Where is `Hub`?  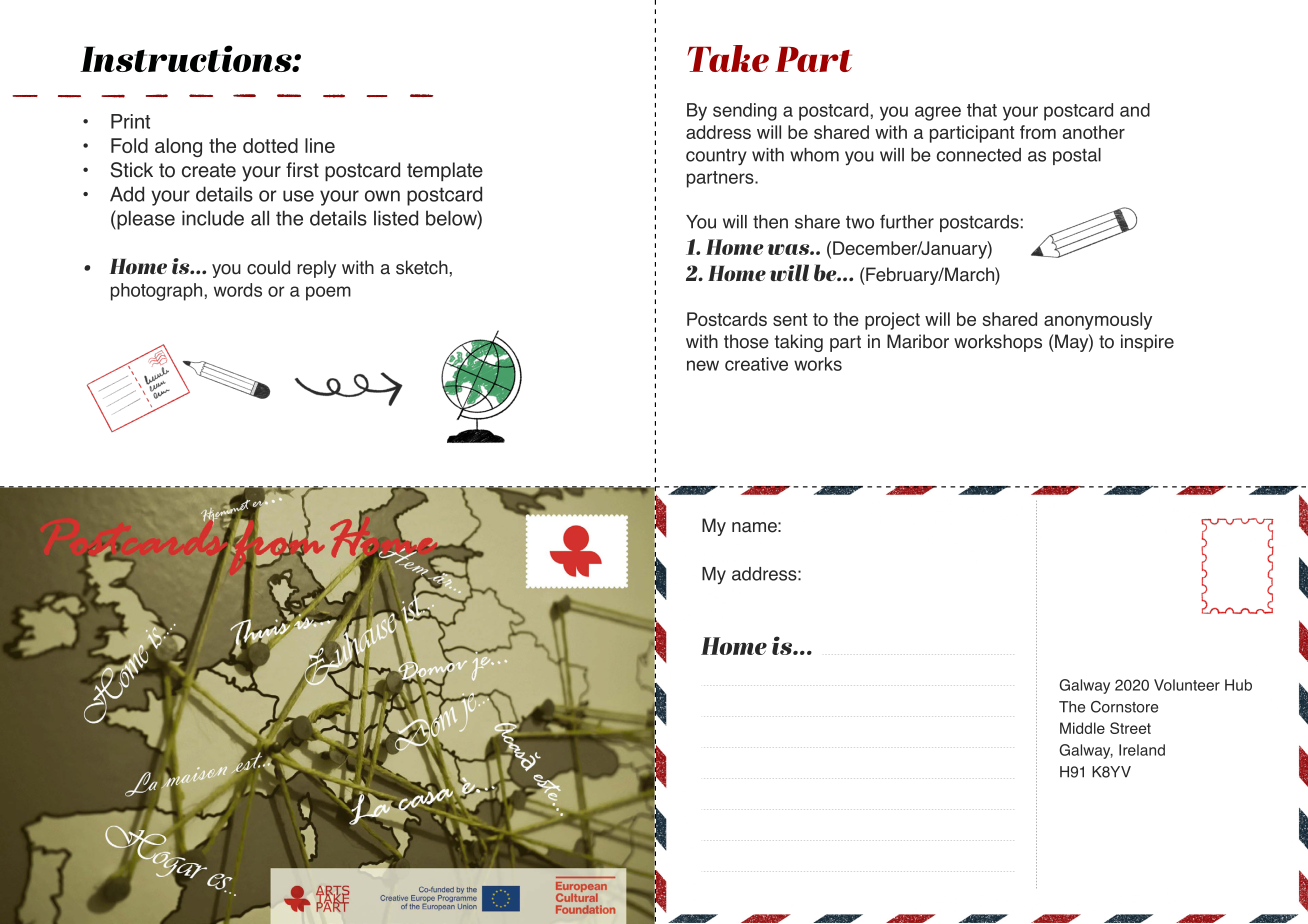
Hub is located at coordinates (1238, 685).
